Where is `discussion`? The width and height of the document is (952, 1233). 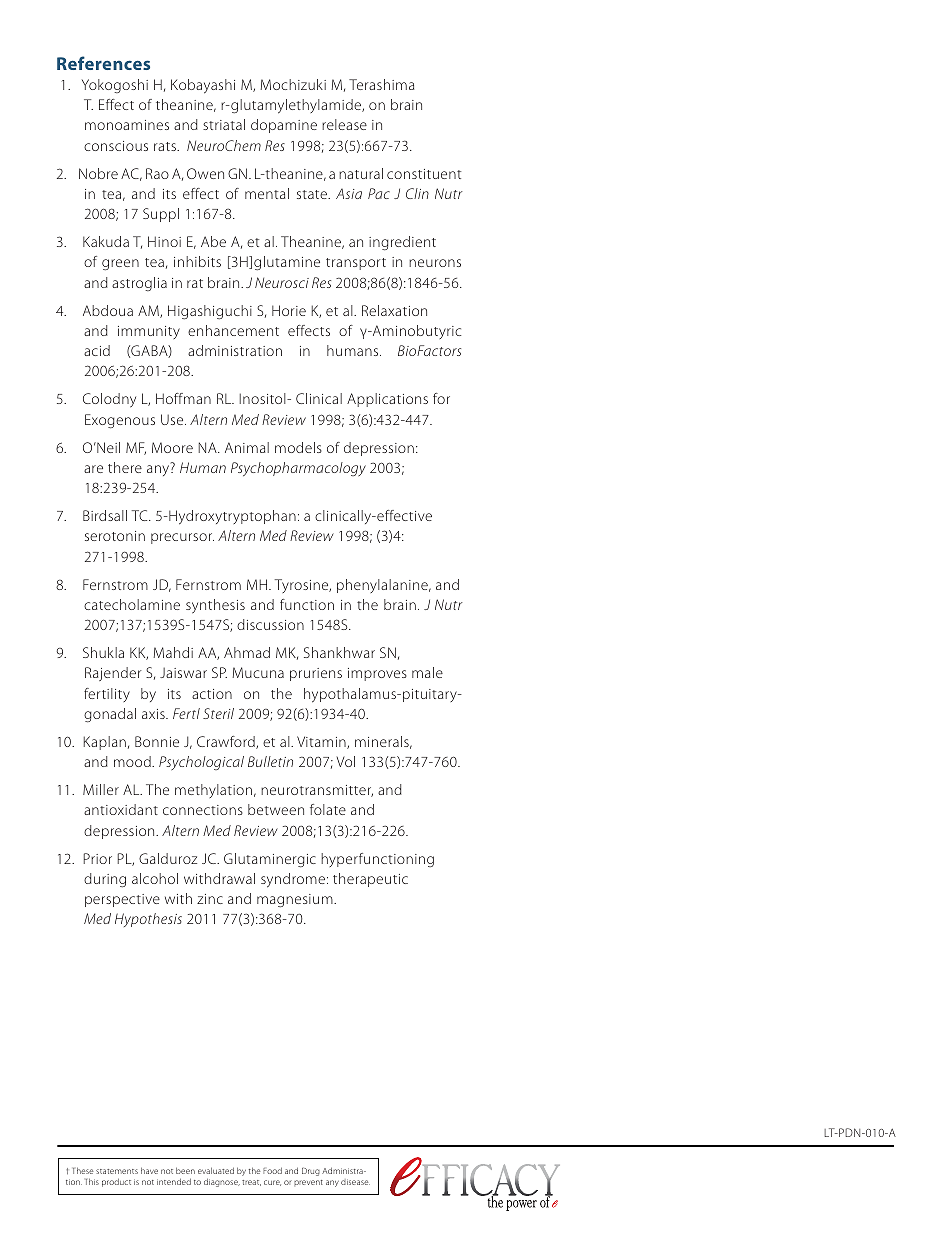
discussion is located at coordinates (270, 624).
